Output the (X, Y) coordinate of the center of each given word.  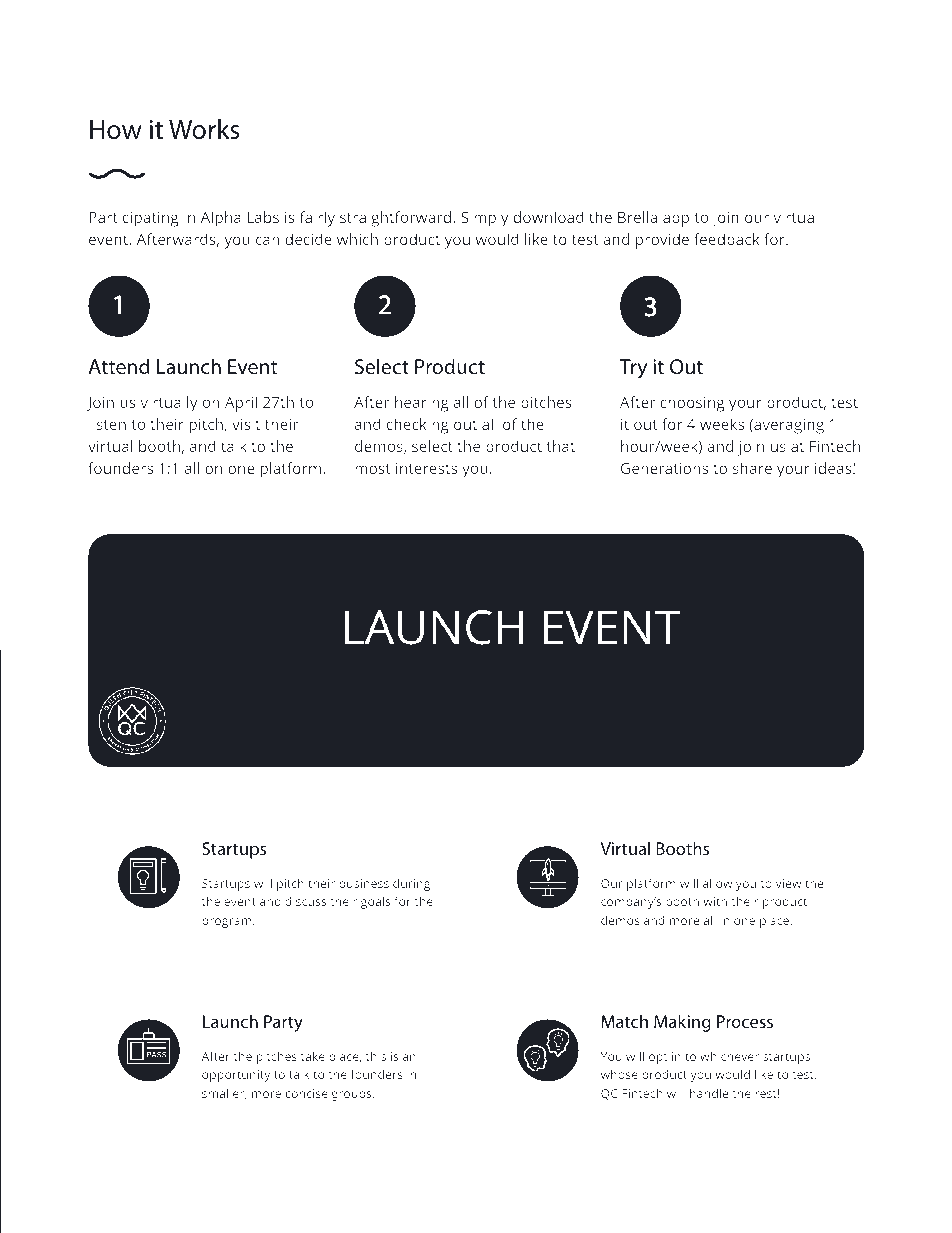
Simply (484, 219)
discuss (305, 901)
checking (417, 426)
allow (718, 883)
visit (246, 424)
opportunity (236, 1076)
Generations (664, 468)
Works (204, 129)
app (676, 220)
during (411, 884)
